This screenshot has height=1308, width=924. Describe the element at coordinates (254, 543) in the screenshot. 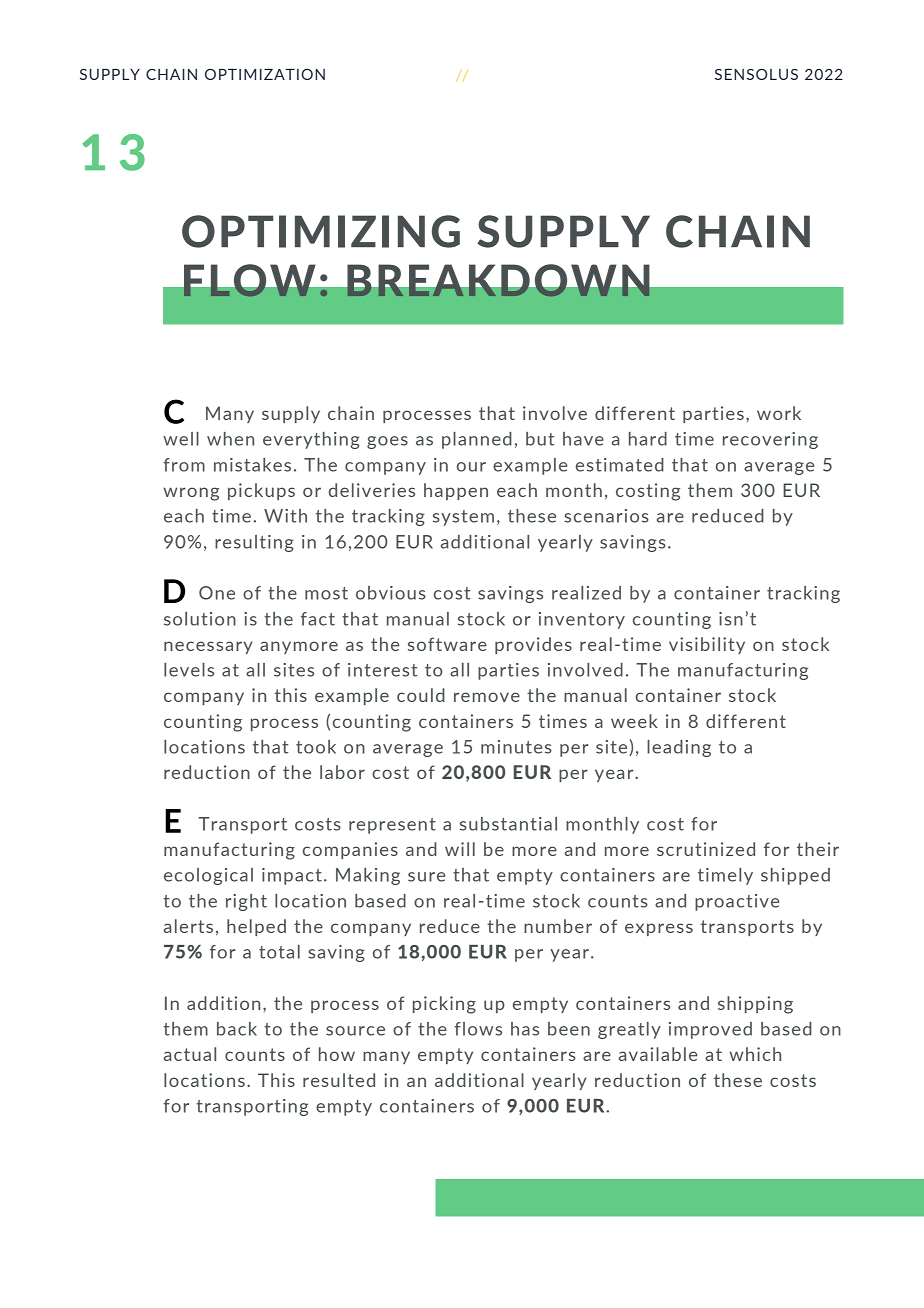

I see `resulting` at that location.
